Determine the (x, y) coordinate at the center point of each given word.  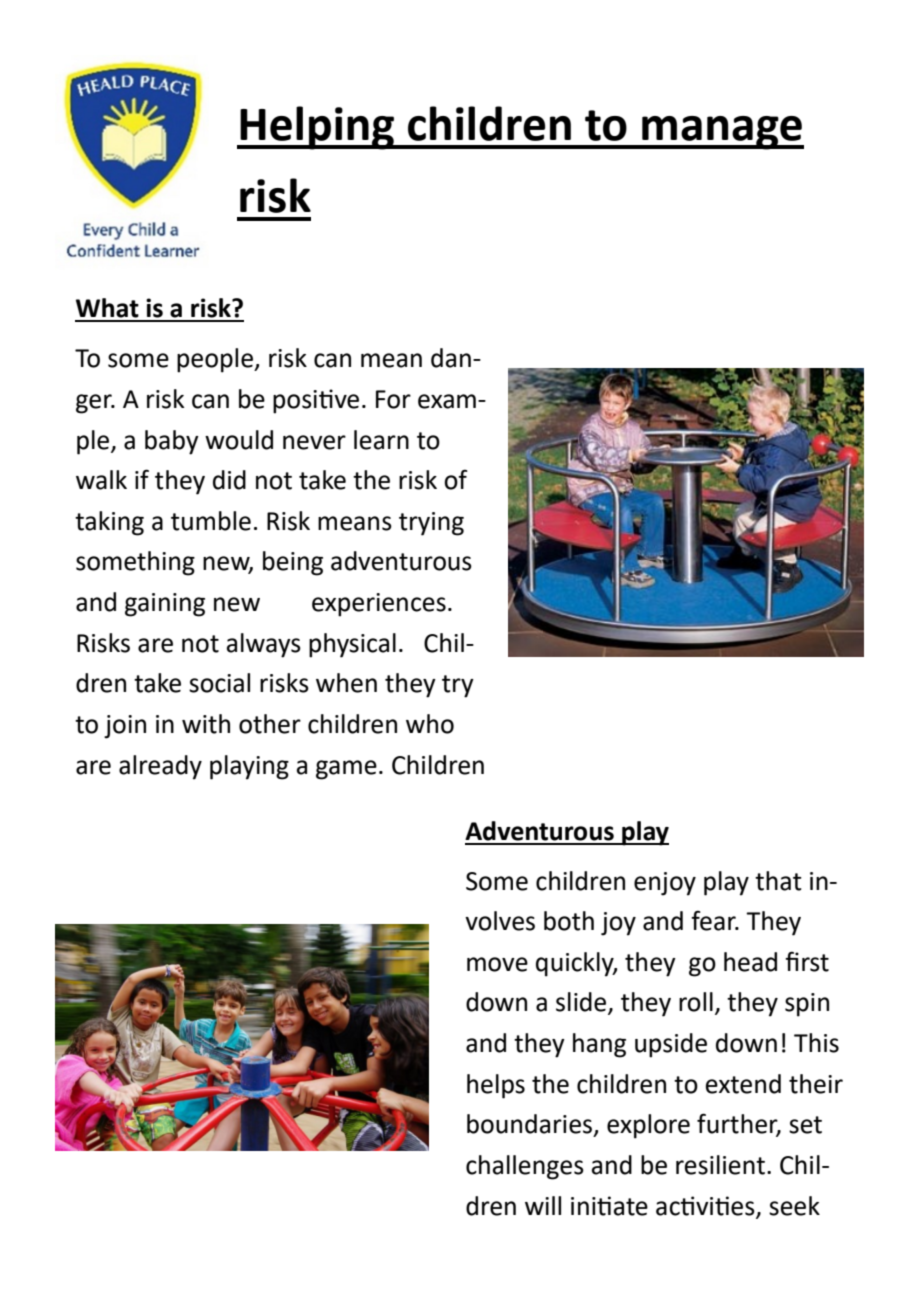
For (393, 399)
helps (496, 1086)
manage (722, 133)
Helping (317, 128)
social (219, 683)
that (778, 881)
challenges (525, 1167)
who (430, 724)
